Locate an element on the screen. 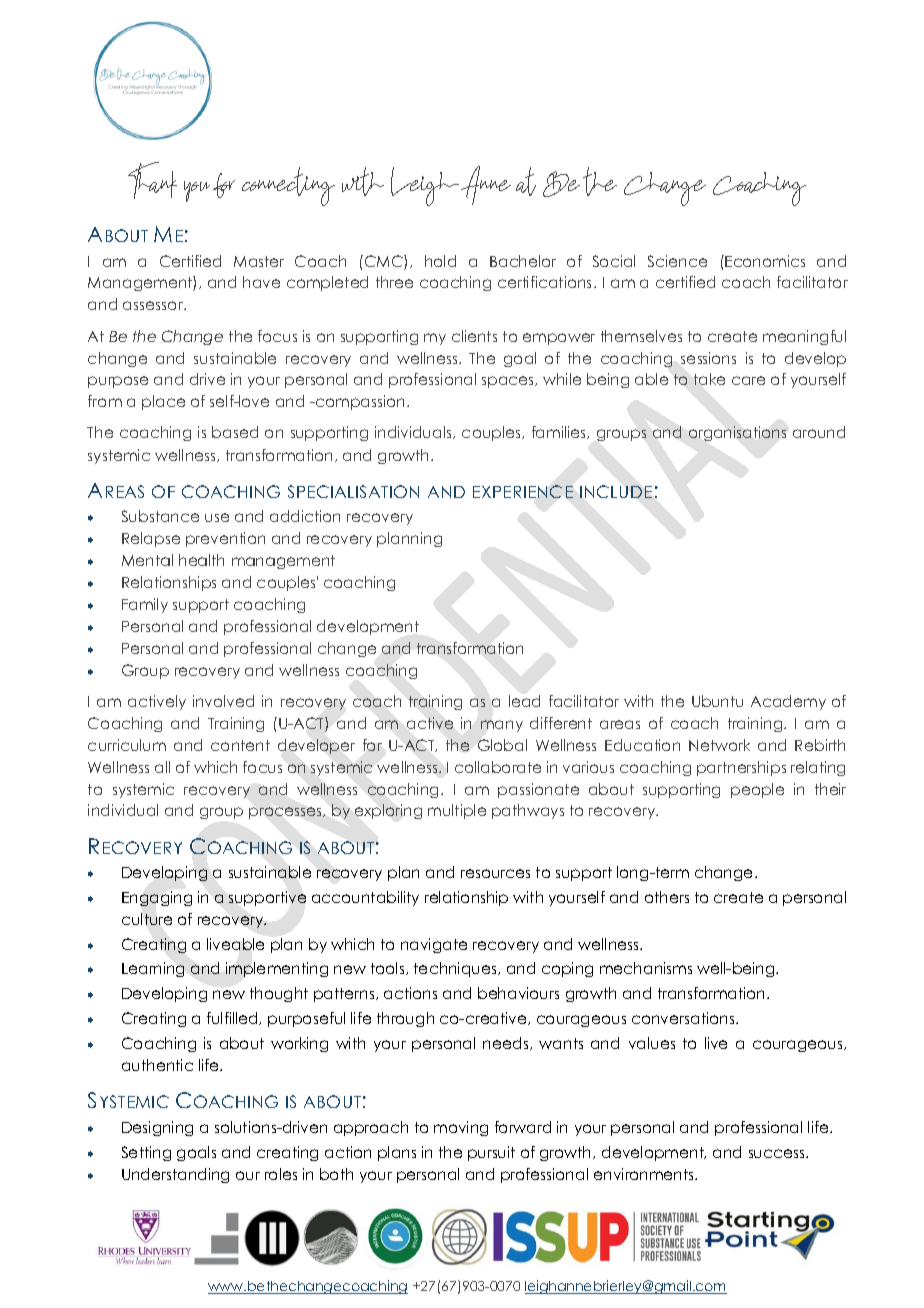  Designing is located at coordinates (157, 1128).
